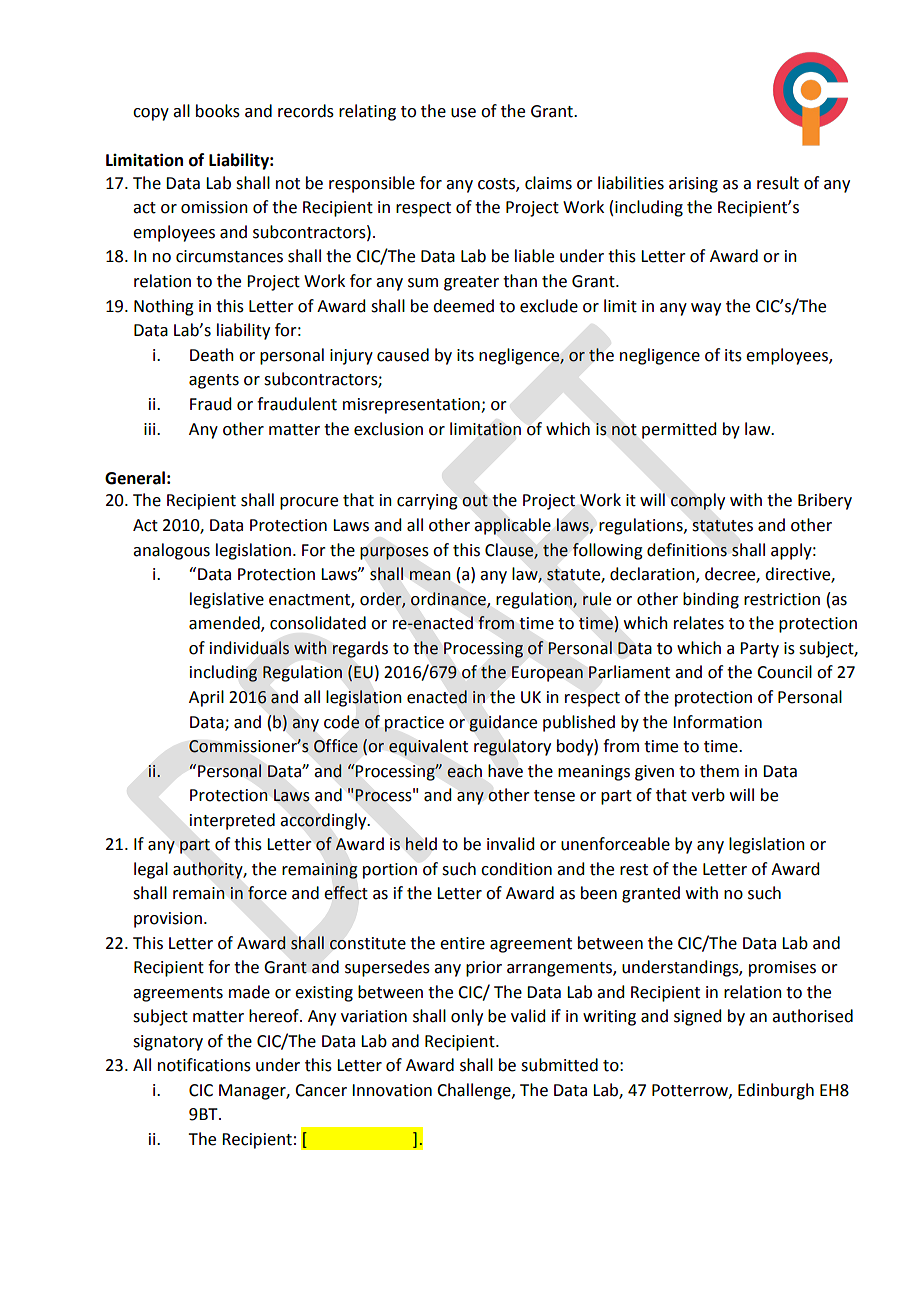  I want to click on books, so click(218, 111).
